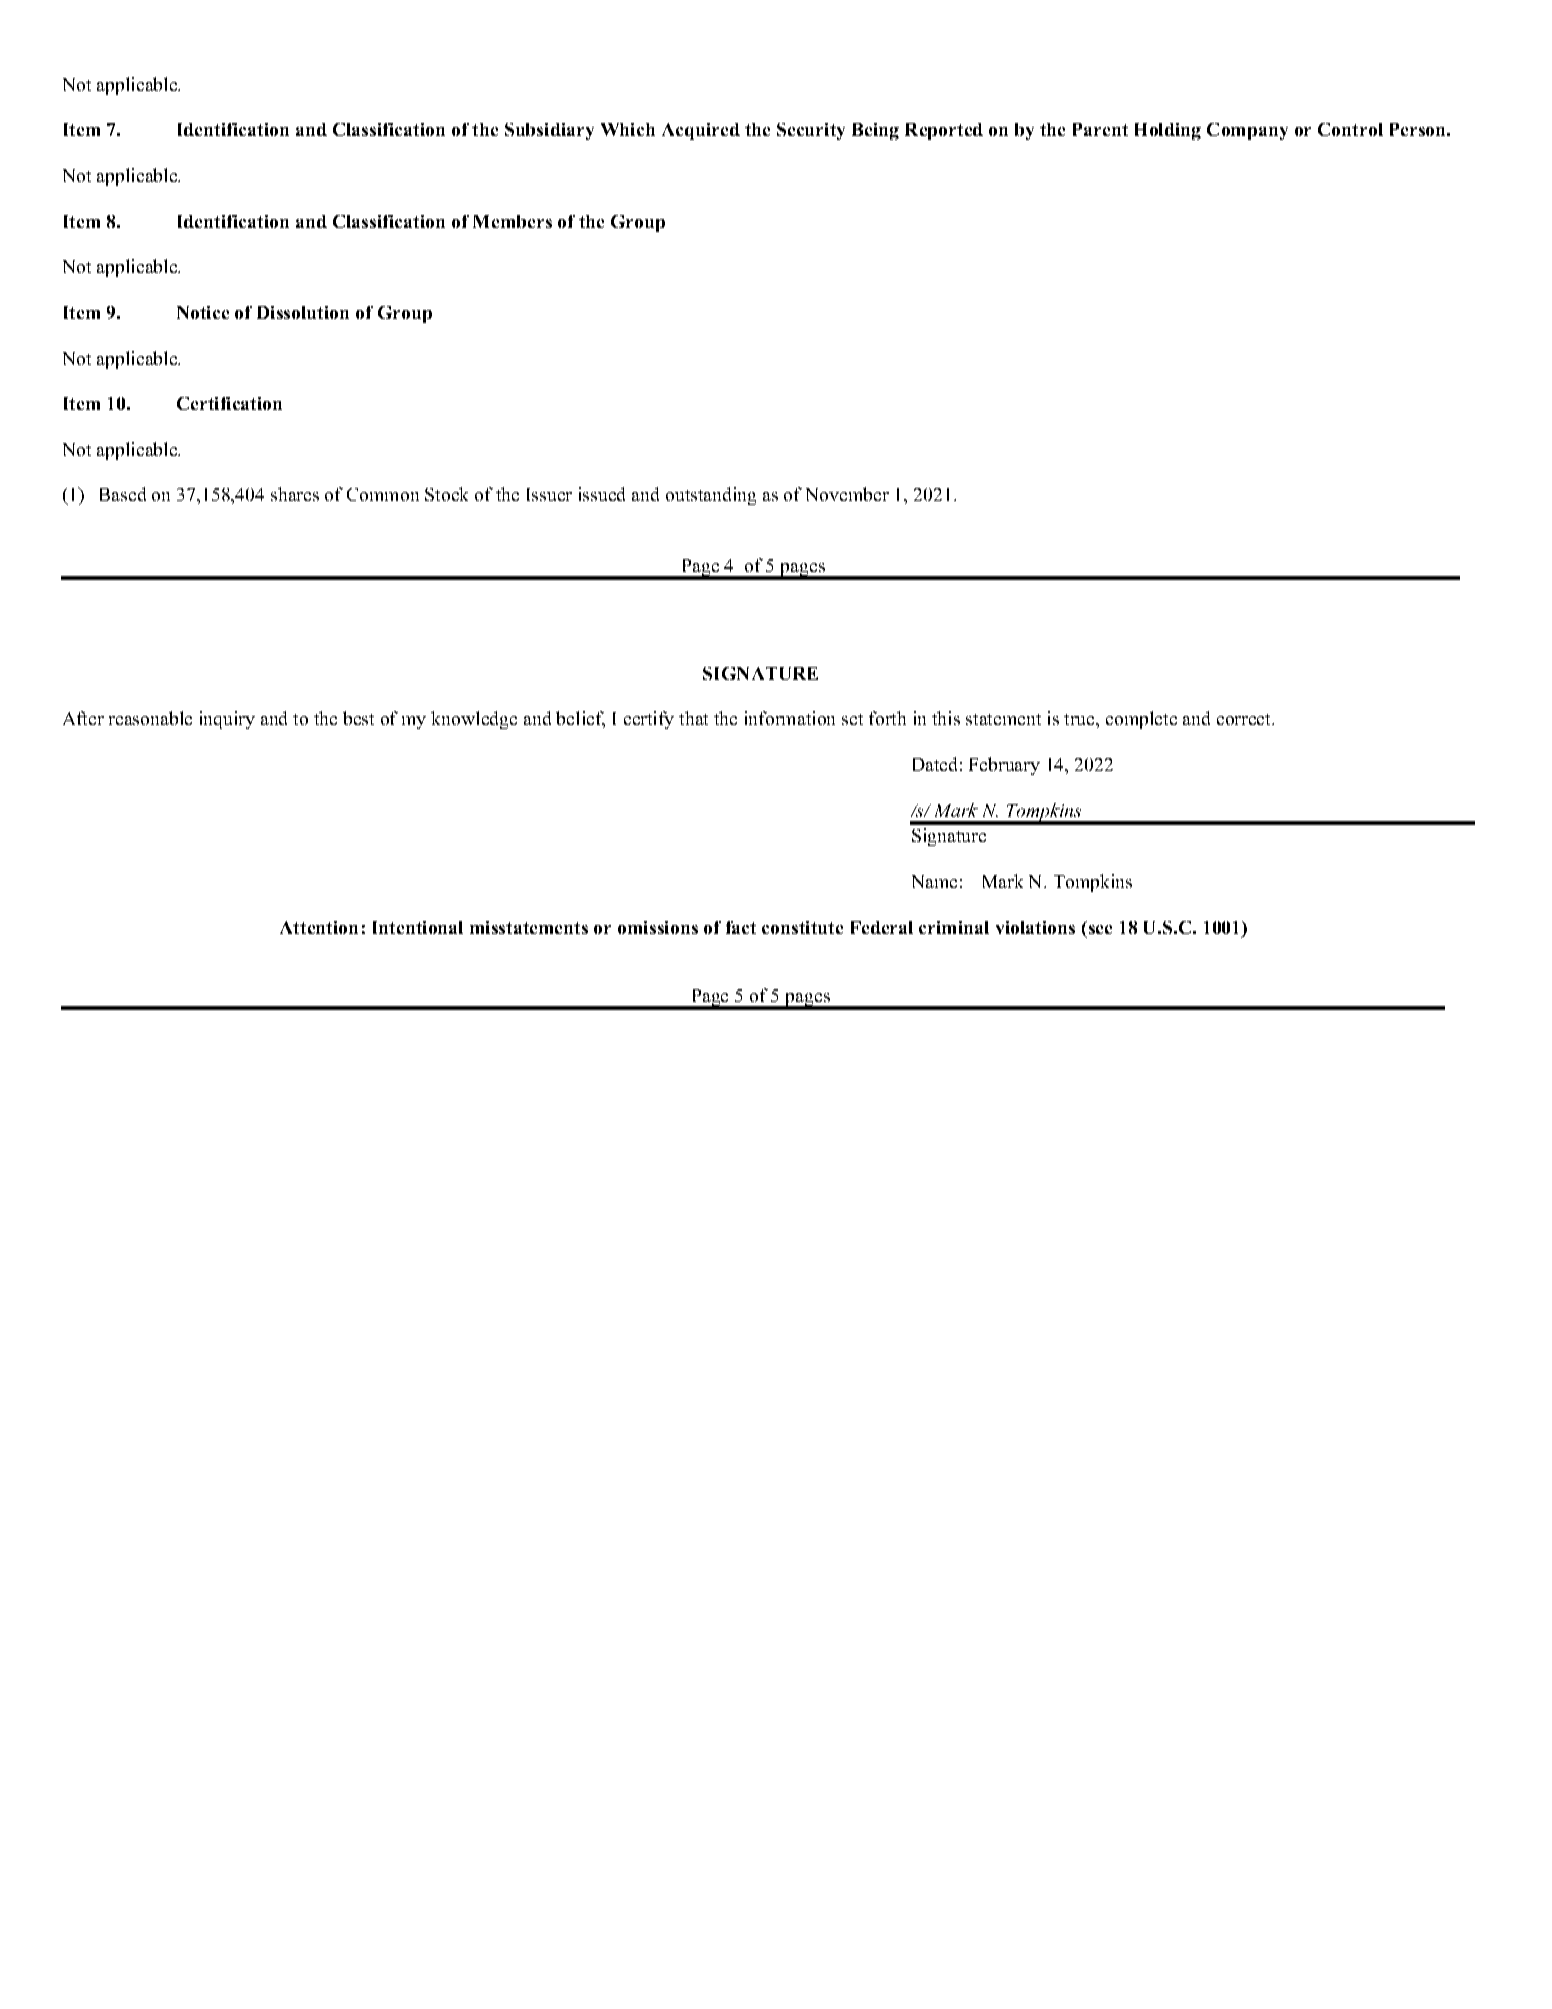 The width and height of the page is (1552, 2009). What do you see at coordinates (701, 131) in the page?
I see `Acquired` at bounding box center [701, 131].
